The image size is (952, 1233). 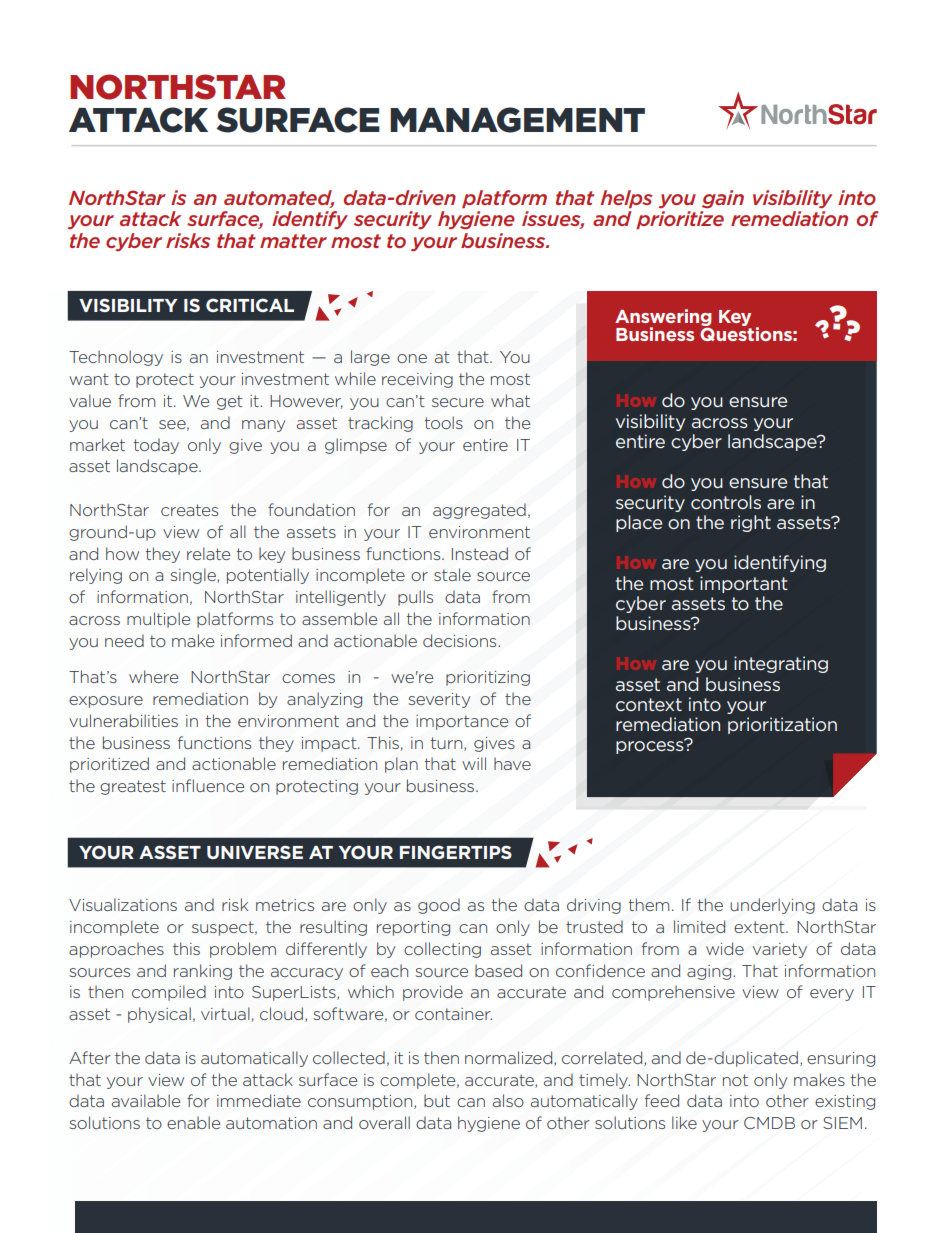 What do you see at coordinates (461, 640) in the document?
I see `decisions` at bounding box center [461, 640].
